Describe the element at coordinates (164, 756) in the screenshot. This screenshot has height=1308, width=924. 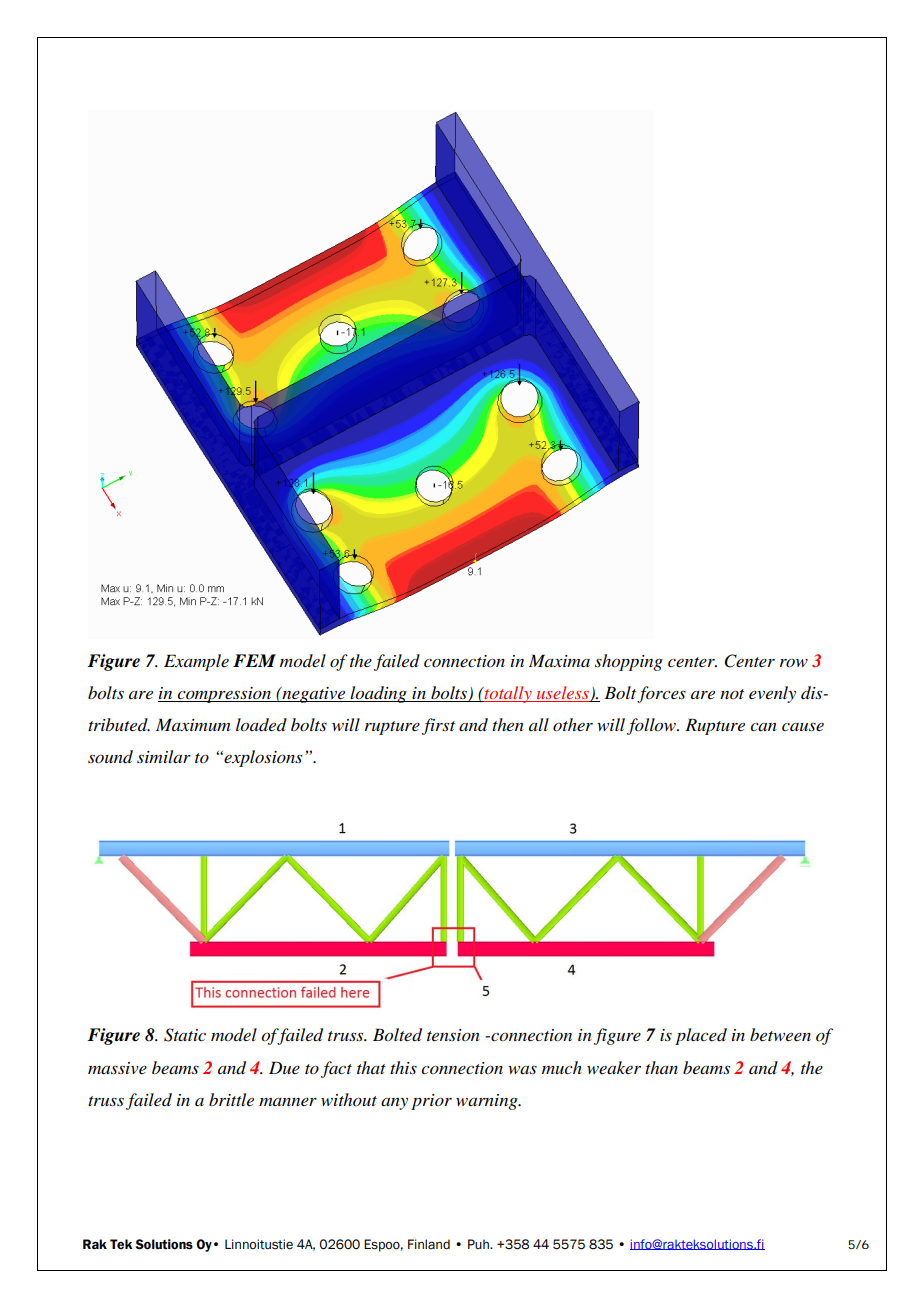
I see `similar` at that location.
